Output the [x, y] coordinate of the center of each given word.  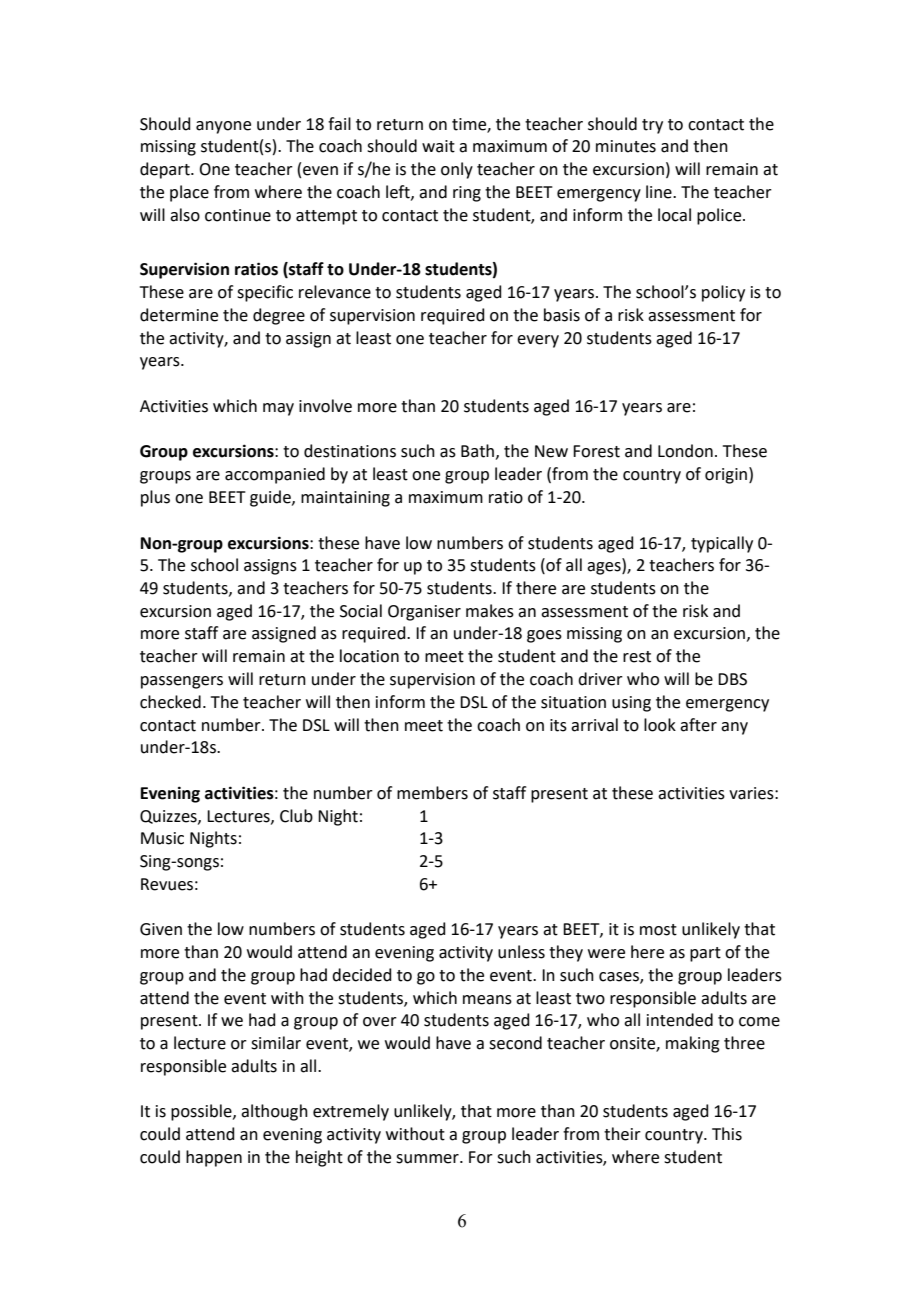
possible [202, 1112]
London [685, 451]
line [660, 192]
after [698, 725]
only [457, 170]
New [551, 451]
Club [296, 816]
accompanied [275, 475]
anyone [223, 127]
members [432, 793]
